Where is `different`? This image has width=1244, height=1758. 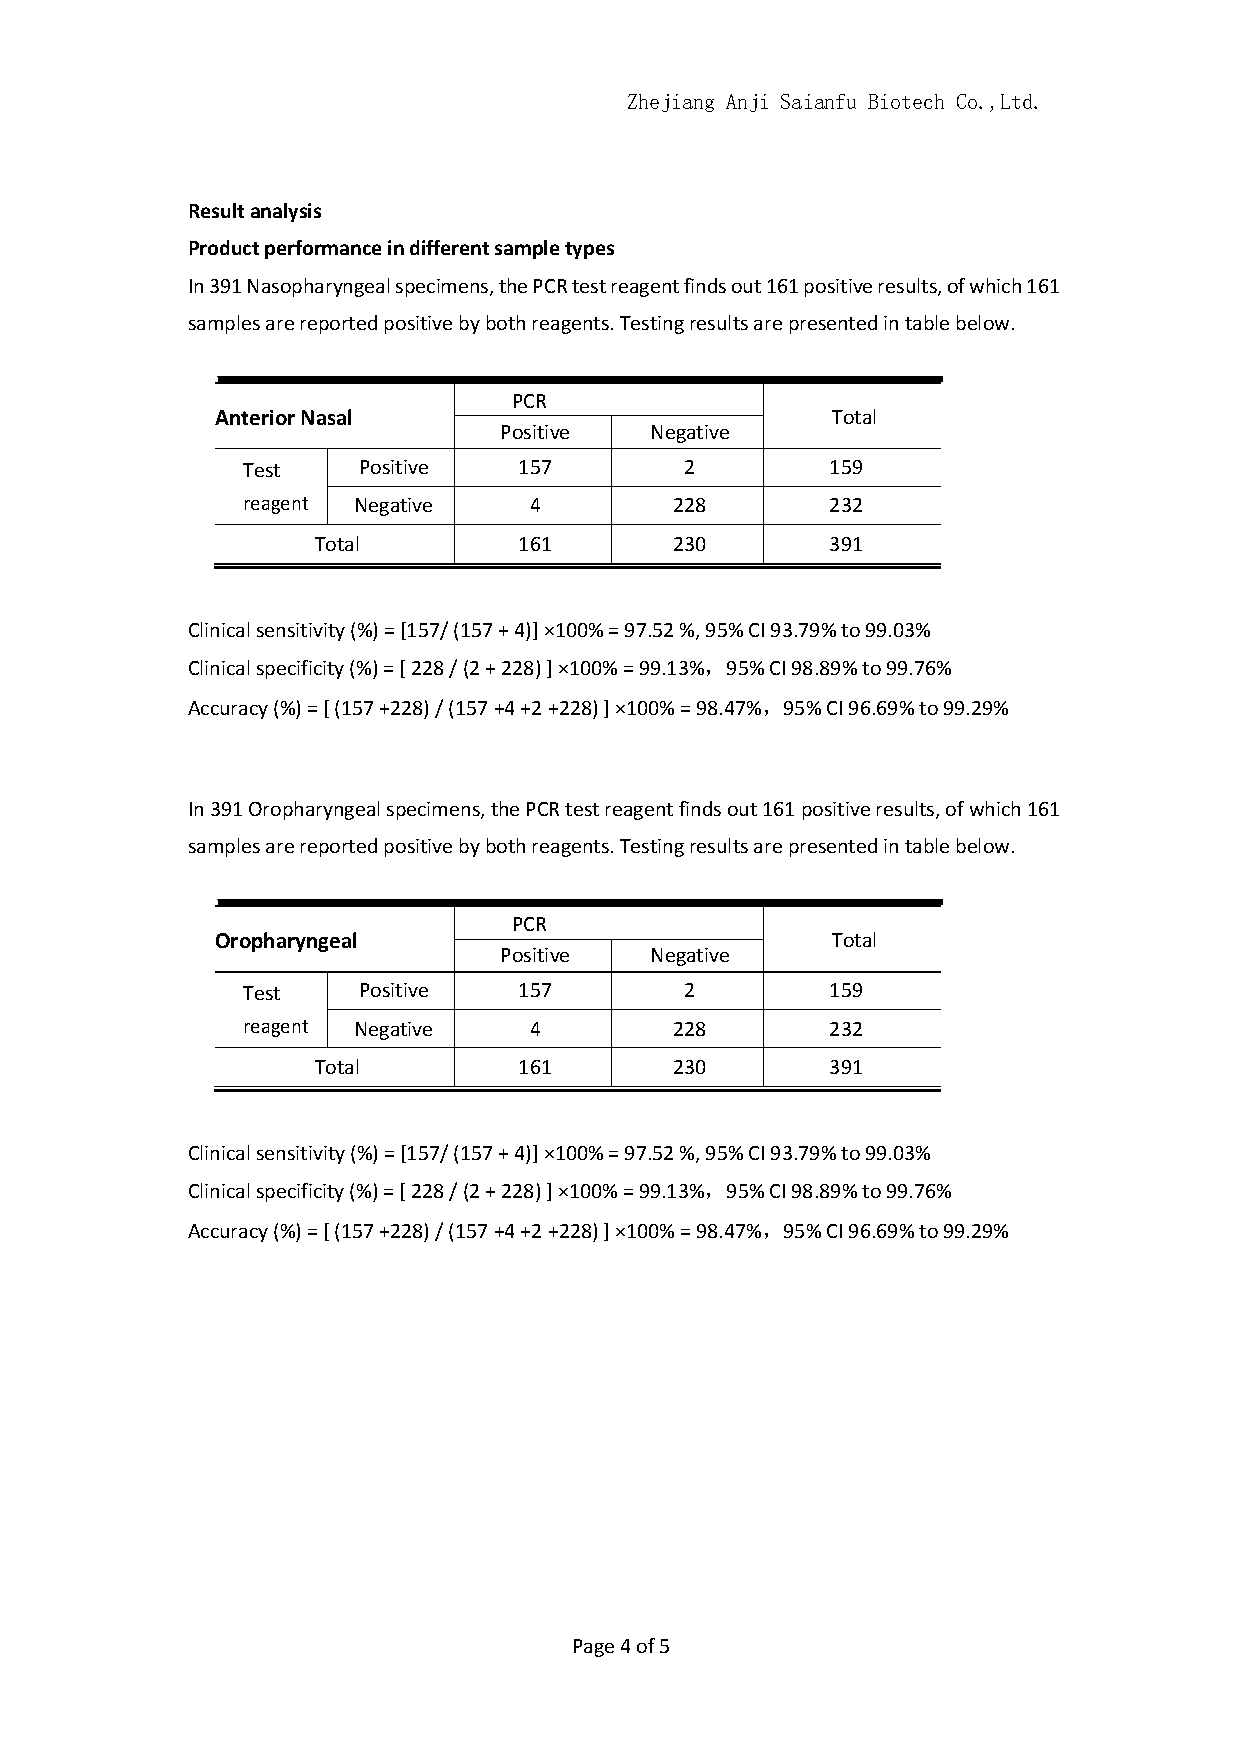 different is located at coordinates (449, 247).
